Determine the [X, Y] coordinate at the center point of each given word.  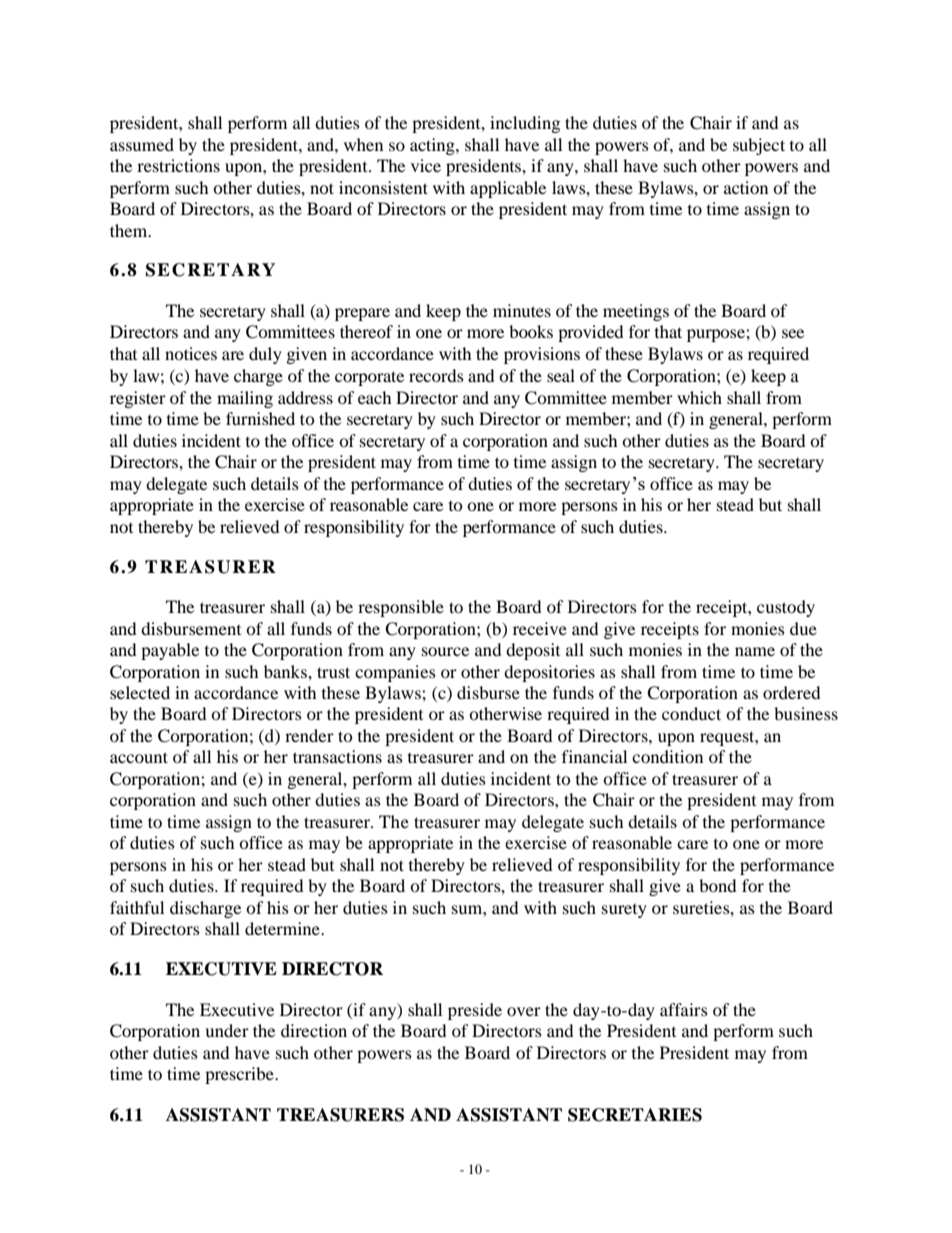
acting [433, 146]
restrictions [178, 165]
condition [667, 756]
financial [594, 756]
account [139, 757]
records [436, 375]
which [699, 397]
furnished [260, 418]
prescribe [240, 1075]
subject [759, 146]
